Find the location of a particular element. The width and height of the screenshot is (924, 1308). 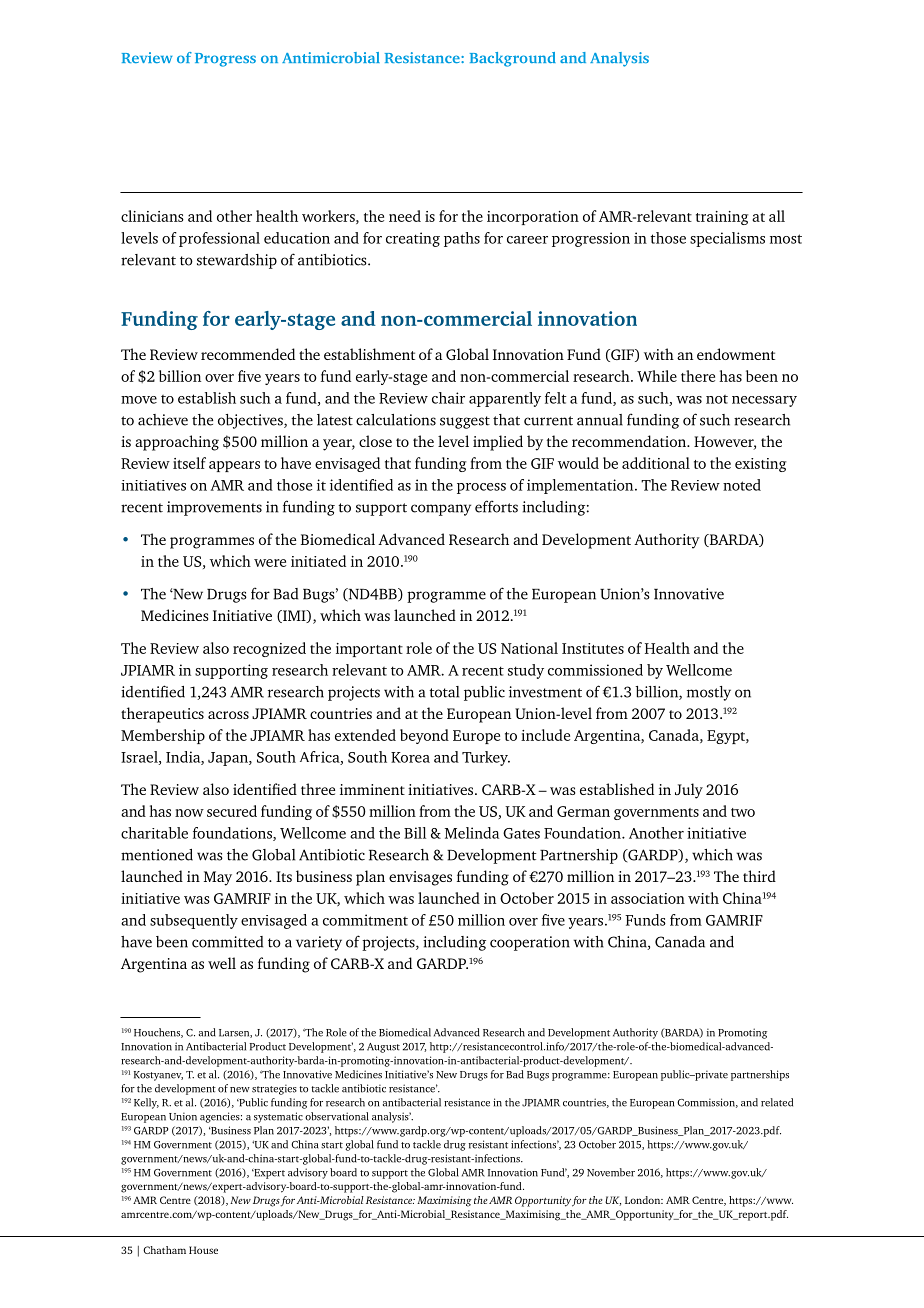

November is located at coordinates (611, 1172).
